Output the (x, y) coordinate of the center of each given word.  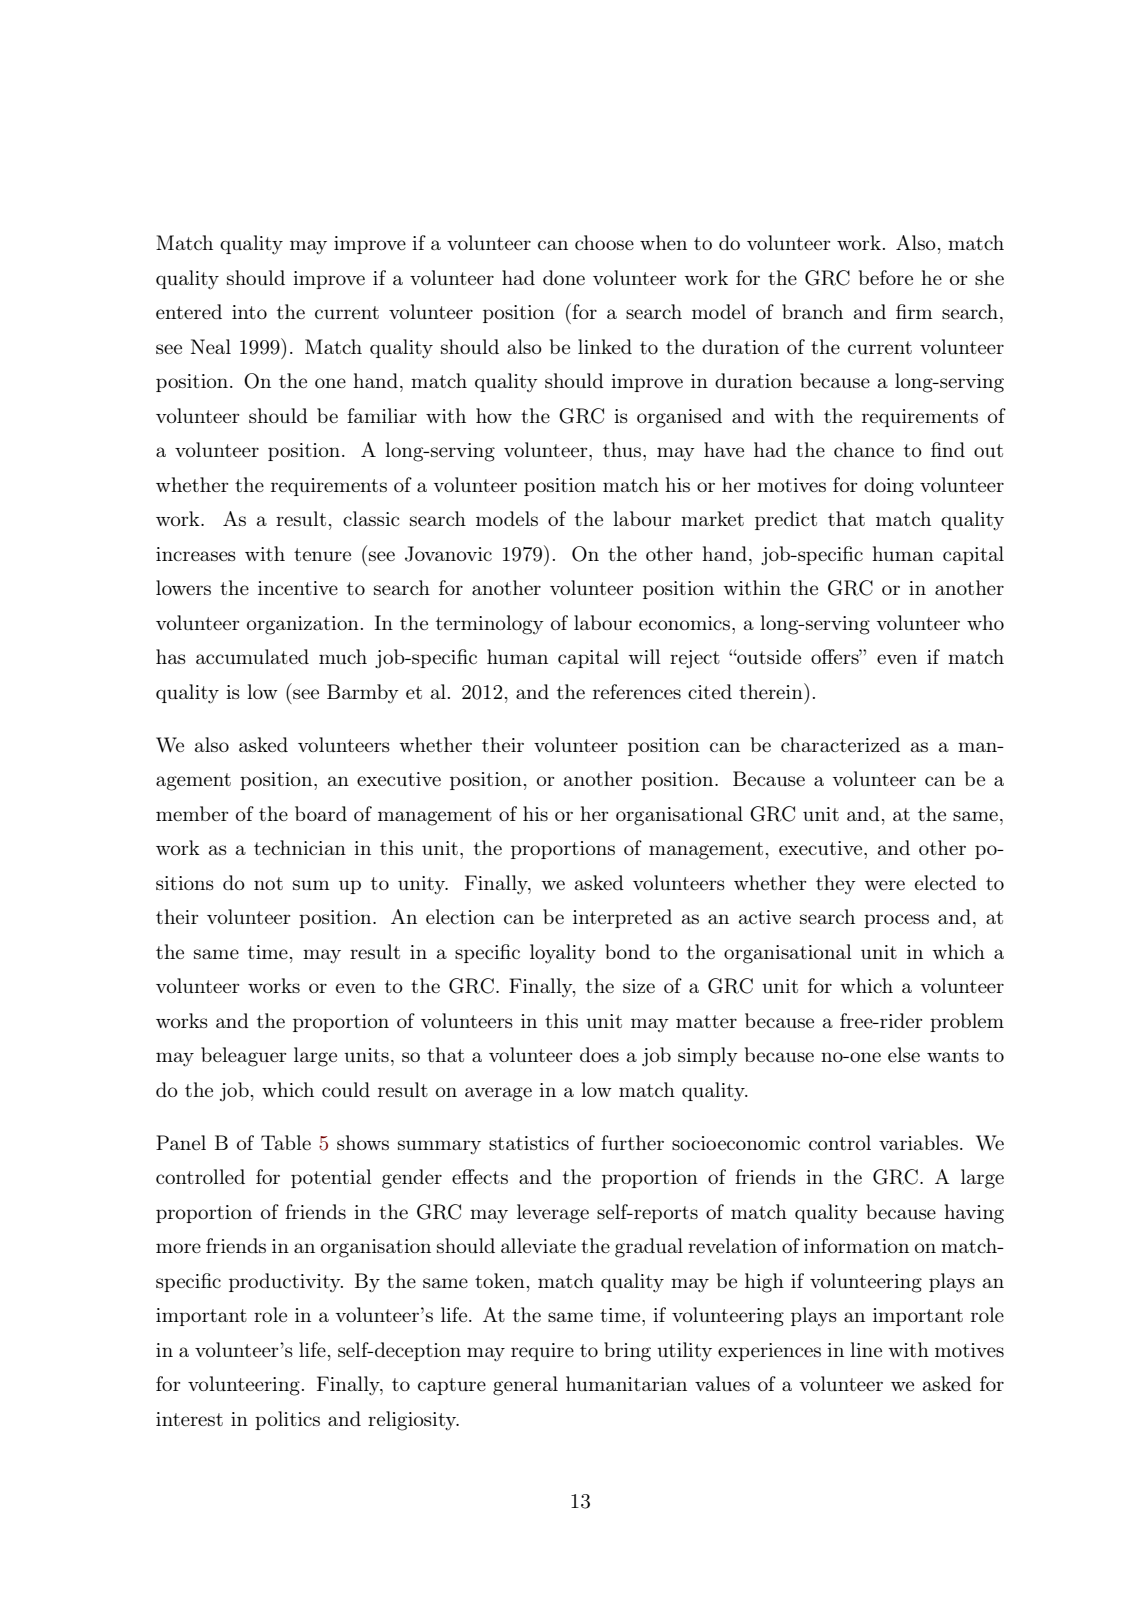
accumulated (252, 656)
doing (889, 487)
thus (622, 449)
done (564, 277)
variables (918, 1142)
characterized (840, 744)
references (637, 691)
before (886, 277)
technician (300, 847)
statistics (529, 1143)
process (896, 921)
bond (627, 951)
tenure (322, 554)
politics (287, 1420)
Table (286, 1142)
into (249, 312)
